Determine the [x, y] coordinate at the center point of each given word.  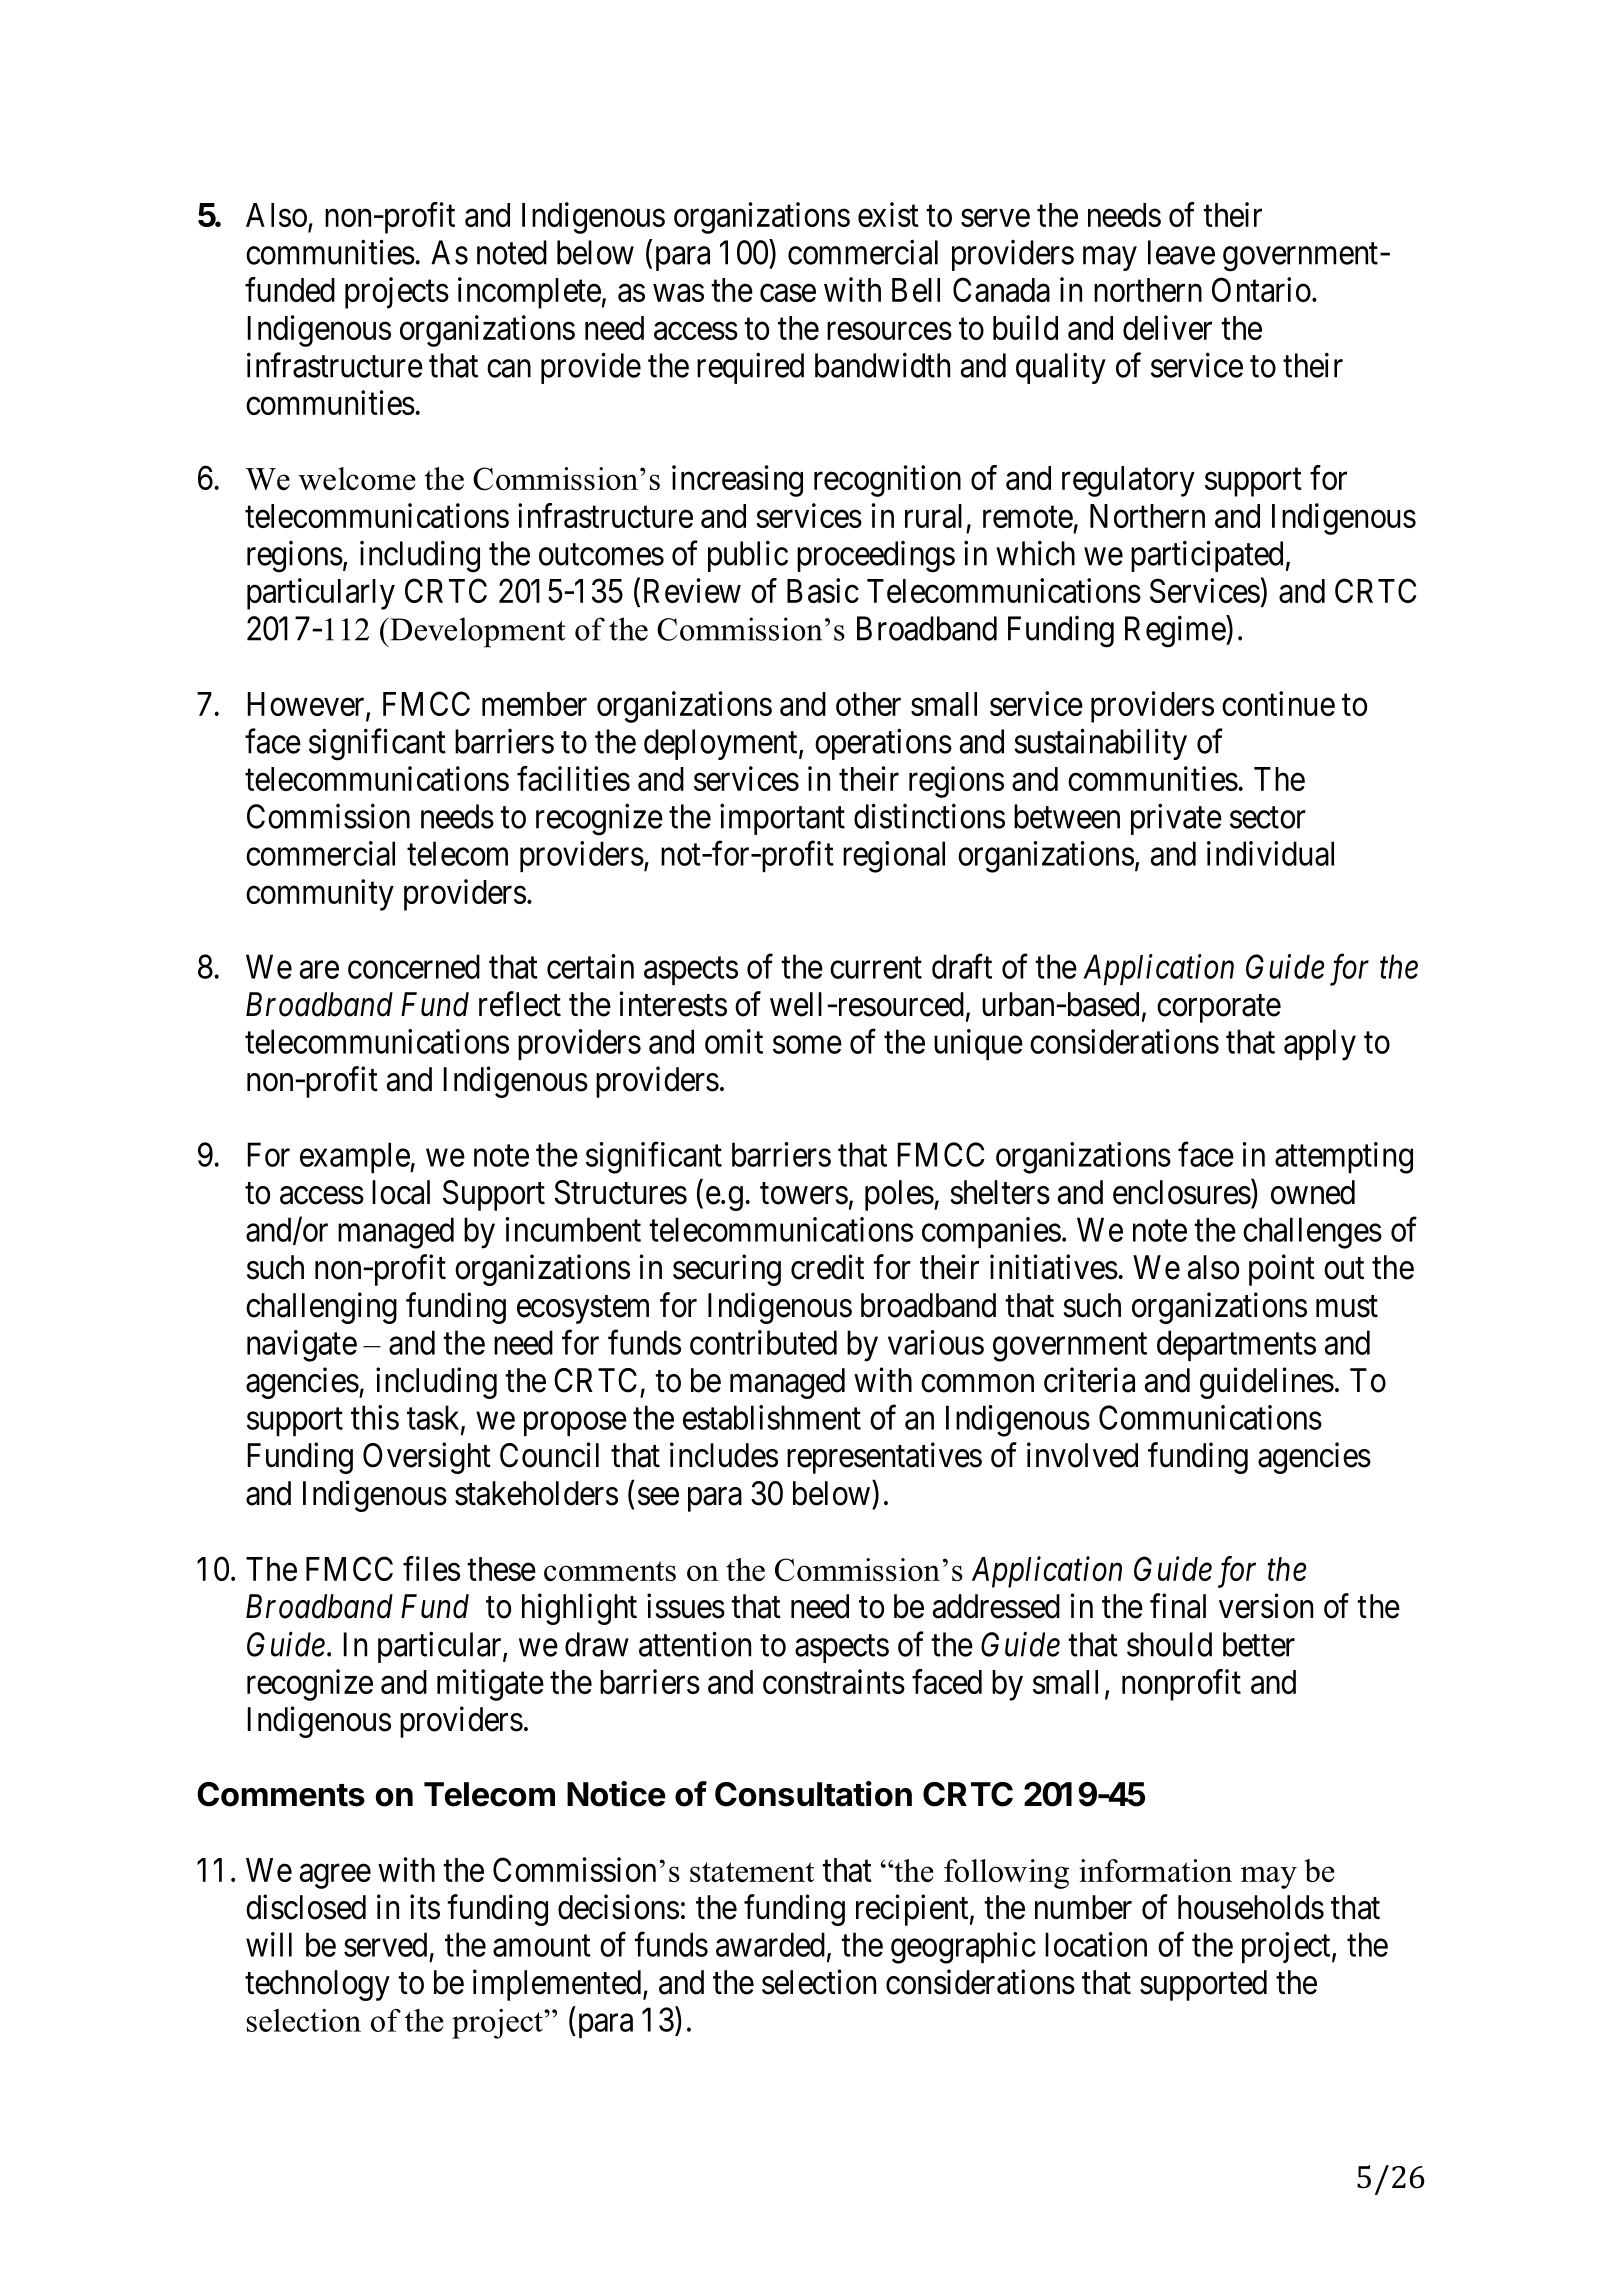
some [807, 1045]
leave [1181, 252]
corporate [1219, 1009]
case [788, 293]
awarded [770, 1944]
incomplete [529, 293]
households [1251, 1907]
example [355, 1157]
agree [335, 1876]
